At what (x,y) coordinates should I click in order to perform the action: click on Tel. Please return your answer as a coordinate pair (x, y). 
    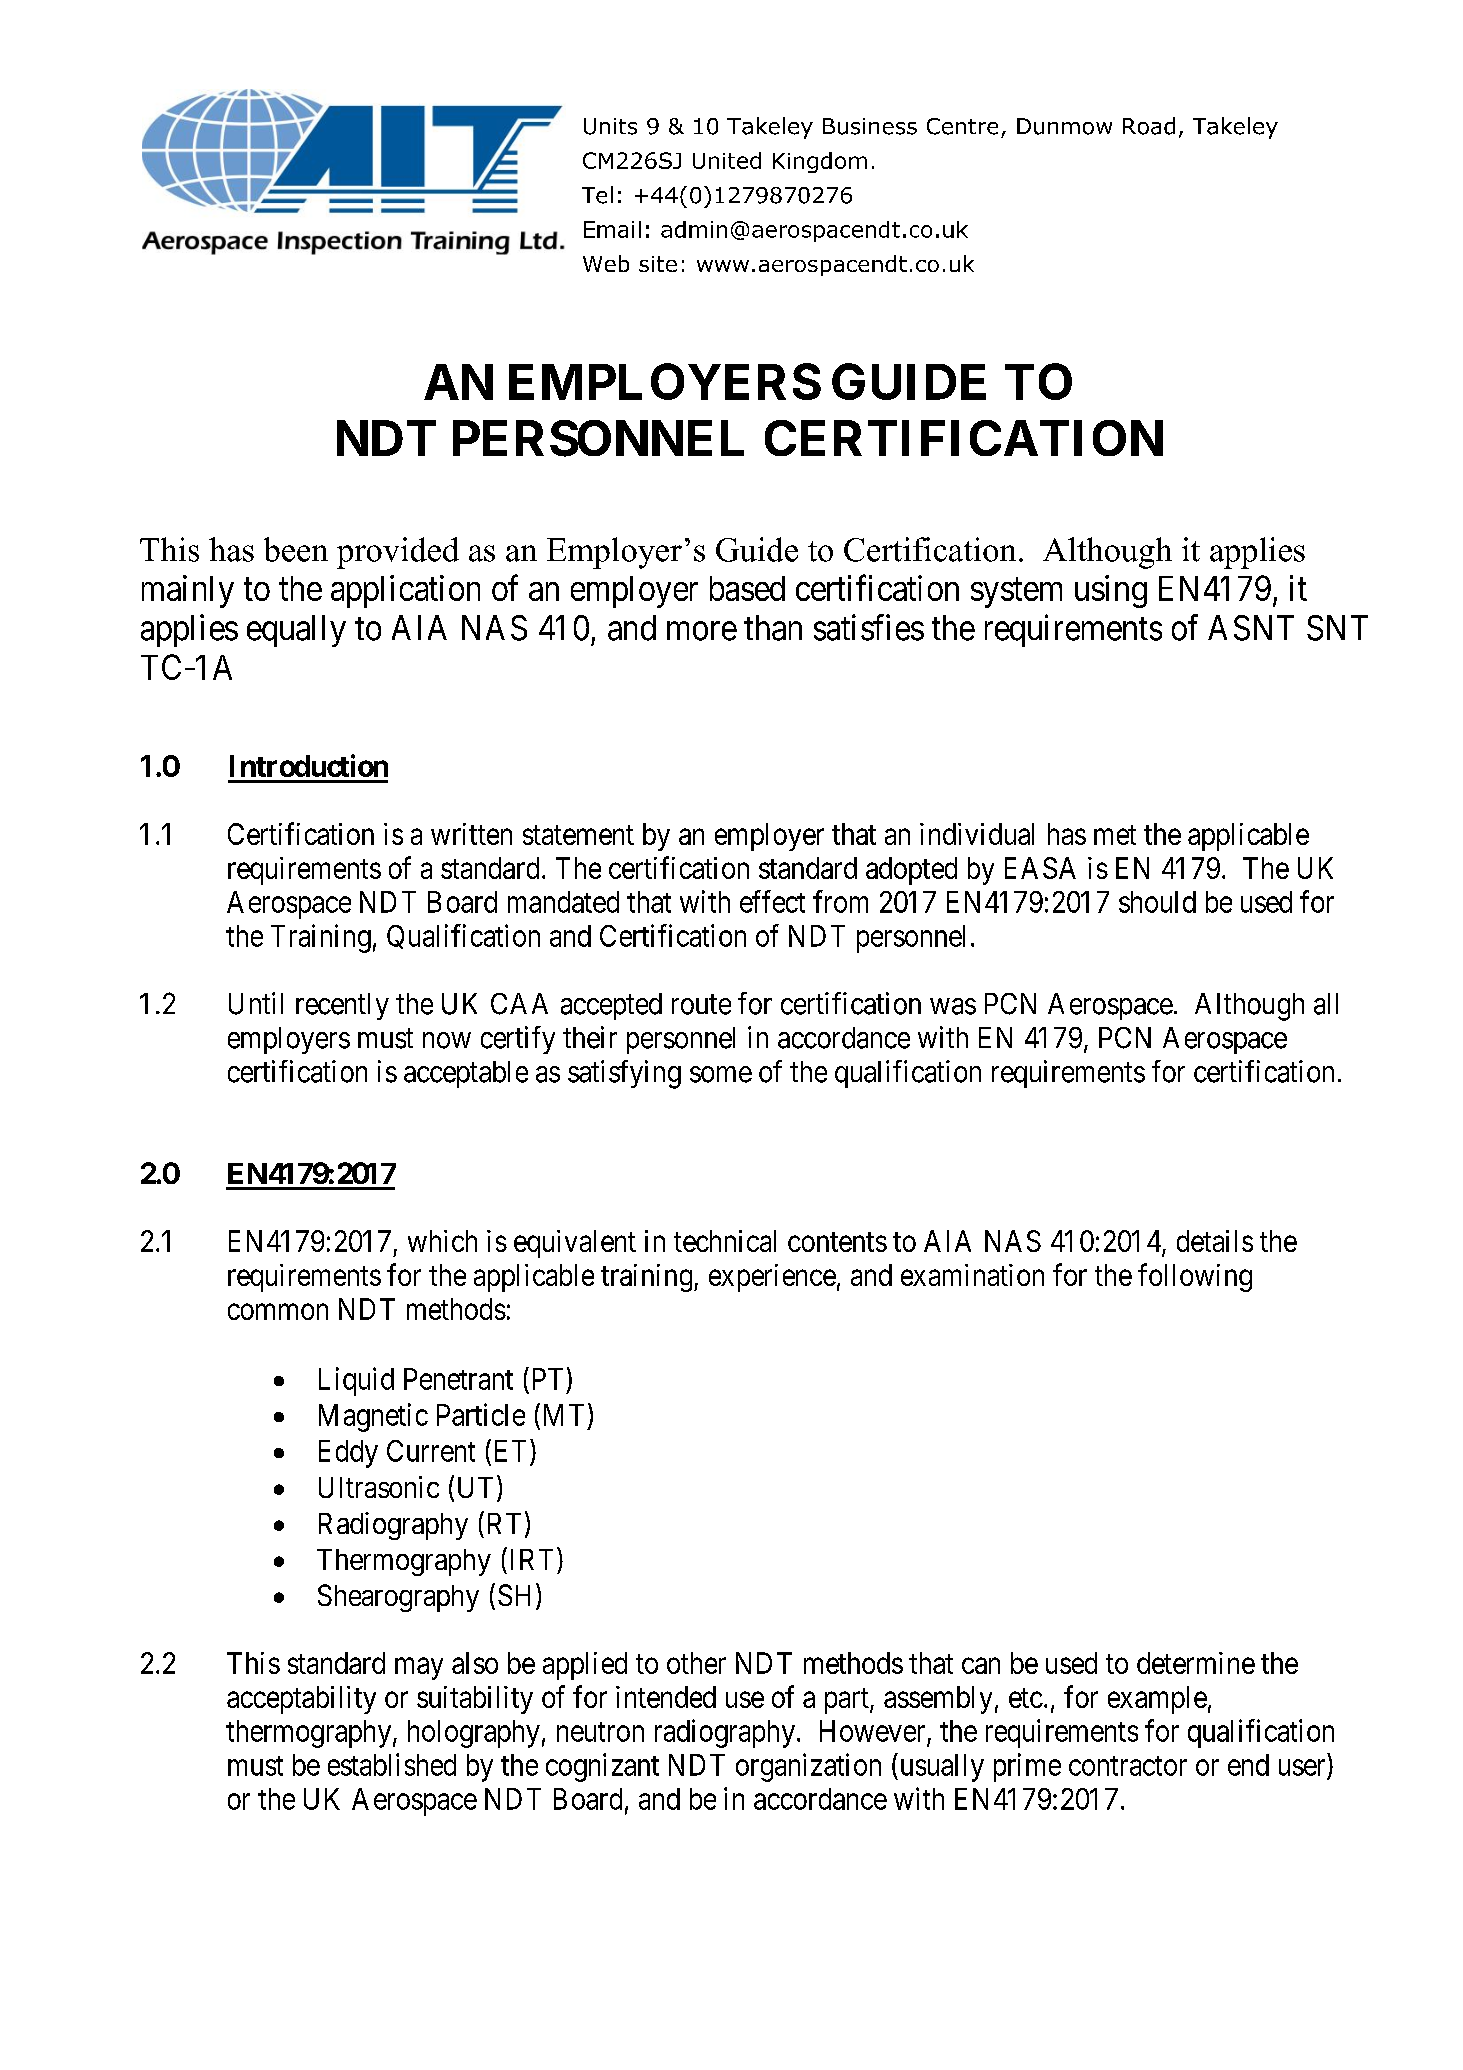
    Looking at the image, I should click on (597, 195).
